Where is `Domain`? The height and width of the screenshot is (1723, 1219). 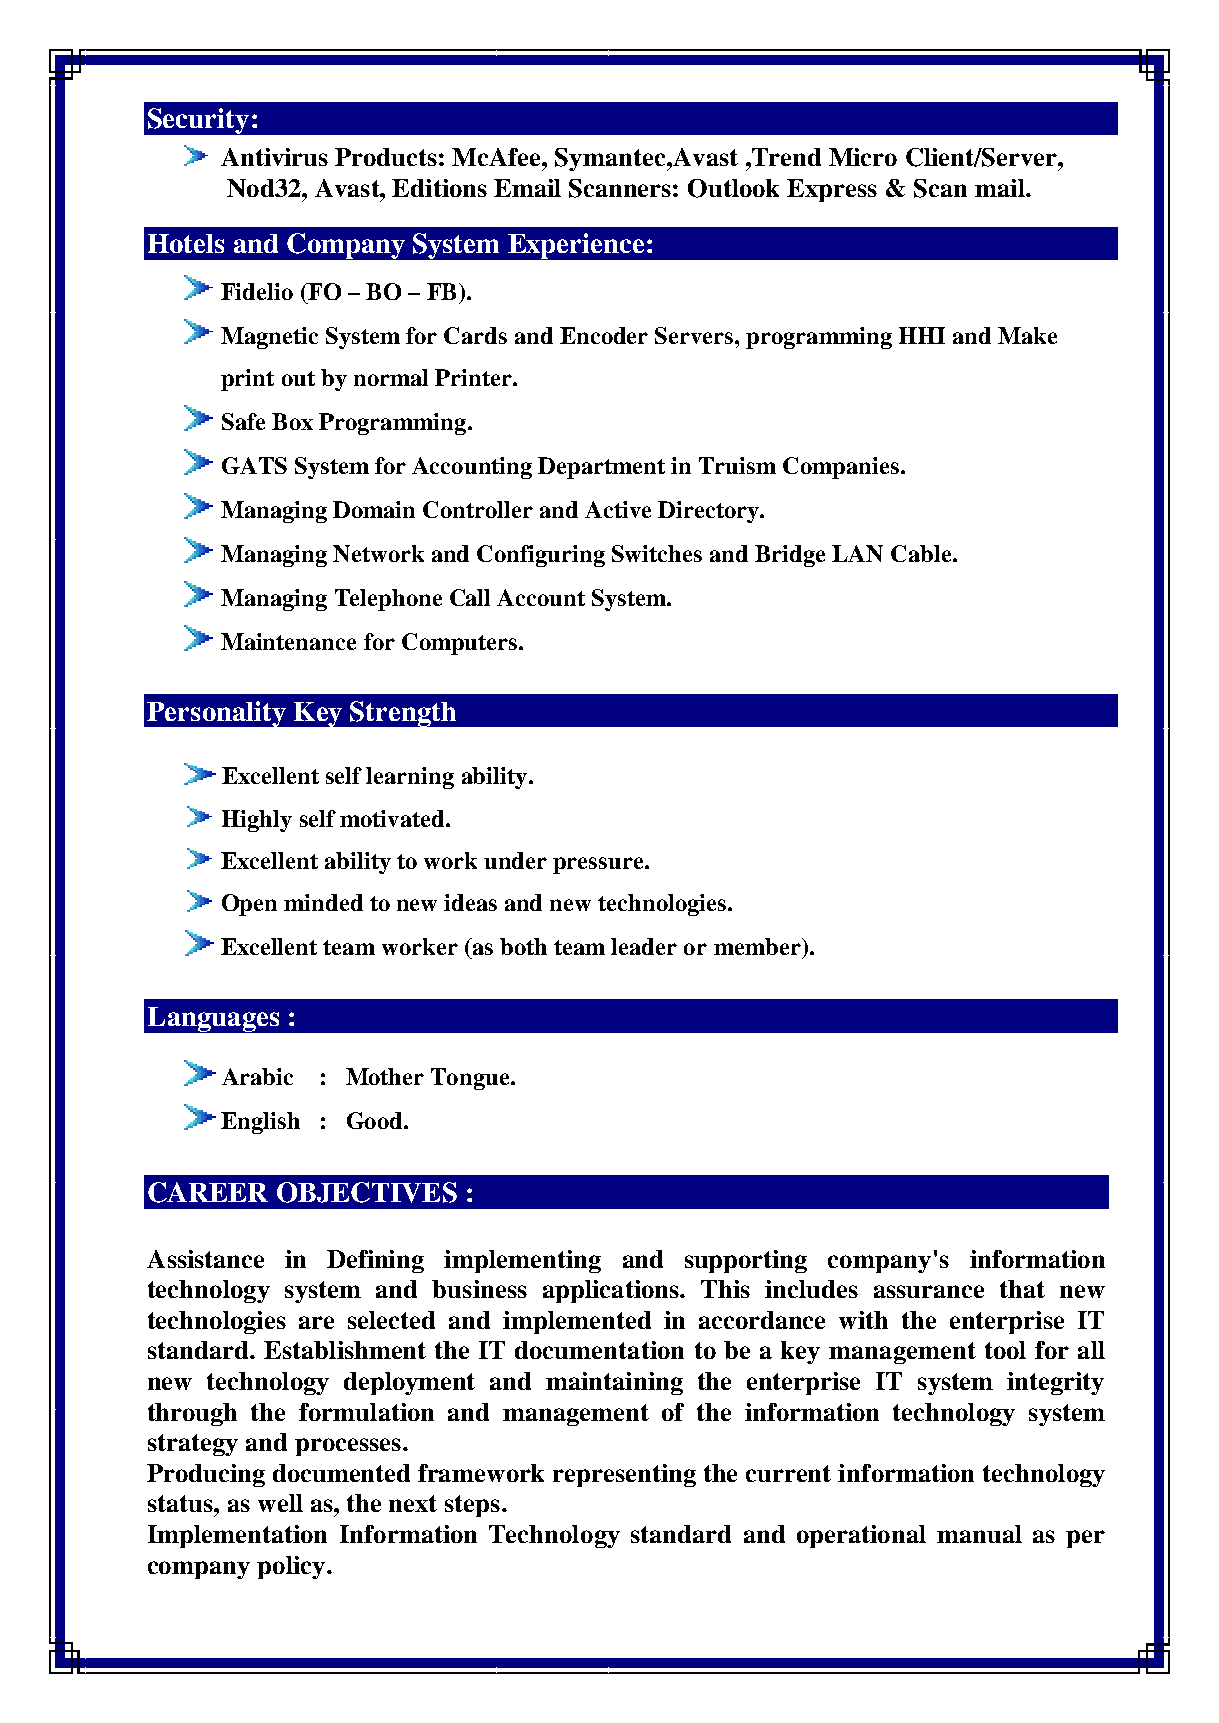
Domain is located at coordinates (374, 509).
